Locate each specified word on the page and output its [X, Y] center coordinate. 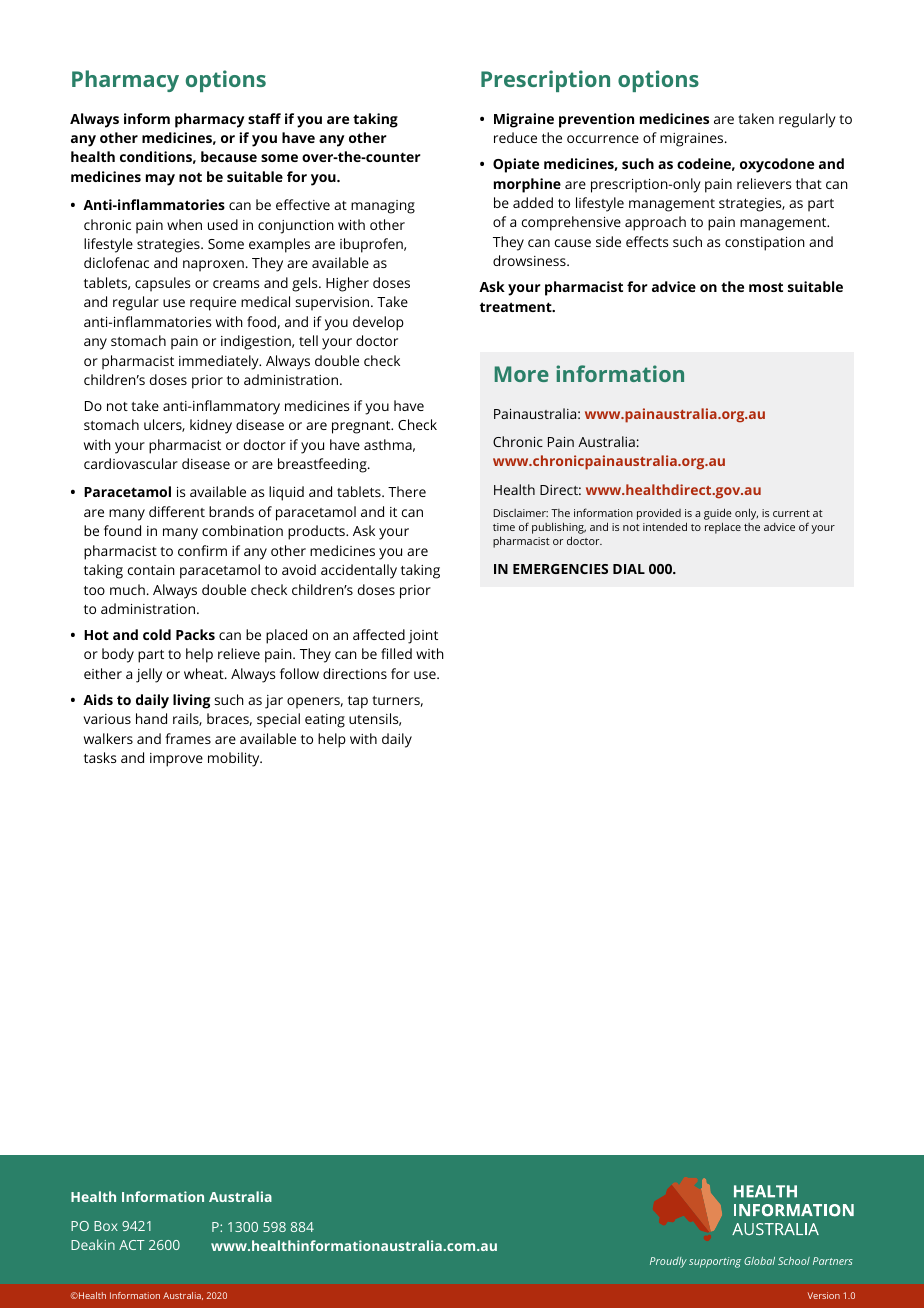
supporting [715, 1262]
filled [396, 653]
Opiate [516, 165]
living [191, 701]
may [160, 180]
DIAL [629, 569]
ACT [132, 1245]
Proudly [668, 1262]
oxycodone [777, 165]
